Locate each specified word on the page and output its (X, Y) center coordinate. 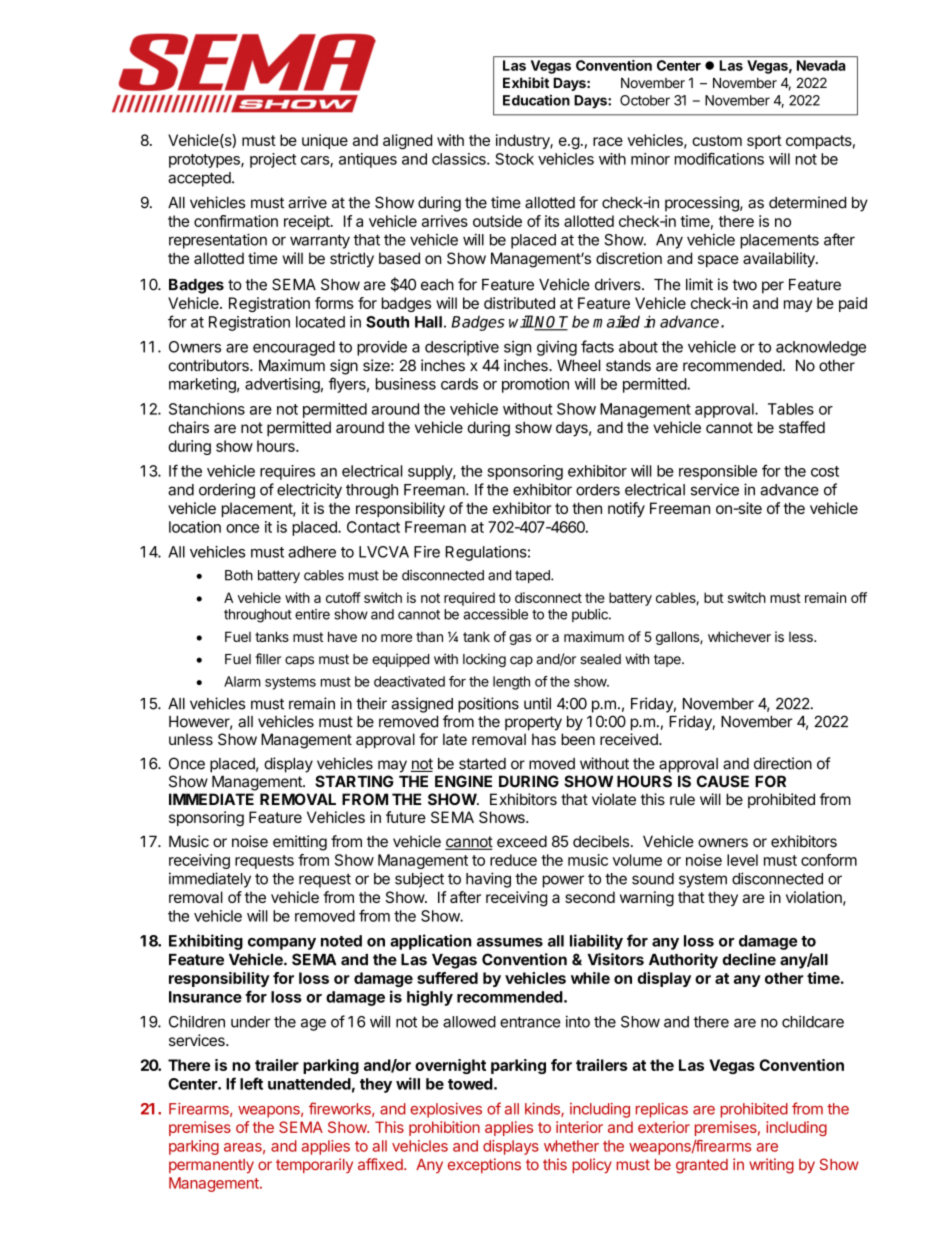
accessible (495, 614)
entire (312, 614)
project (273, 160)
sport (764, 142)
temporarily (314, 1165)
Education (536, 100)
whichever (739, 636)
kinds (543, 1110)
